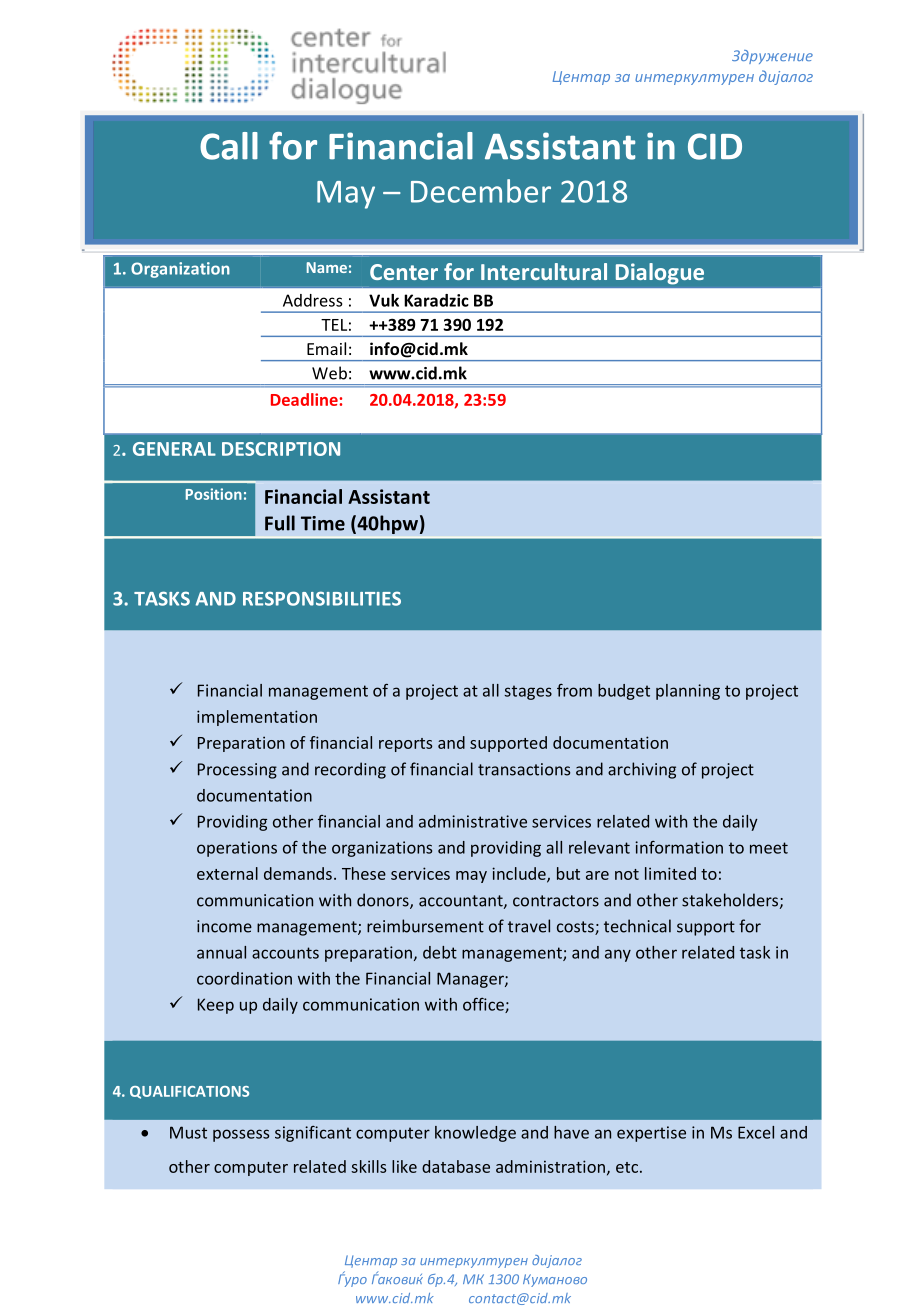 The width and height of the screenshot is (924, 1308). I want to click on Dialogue, so click(660, 274).
